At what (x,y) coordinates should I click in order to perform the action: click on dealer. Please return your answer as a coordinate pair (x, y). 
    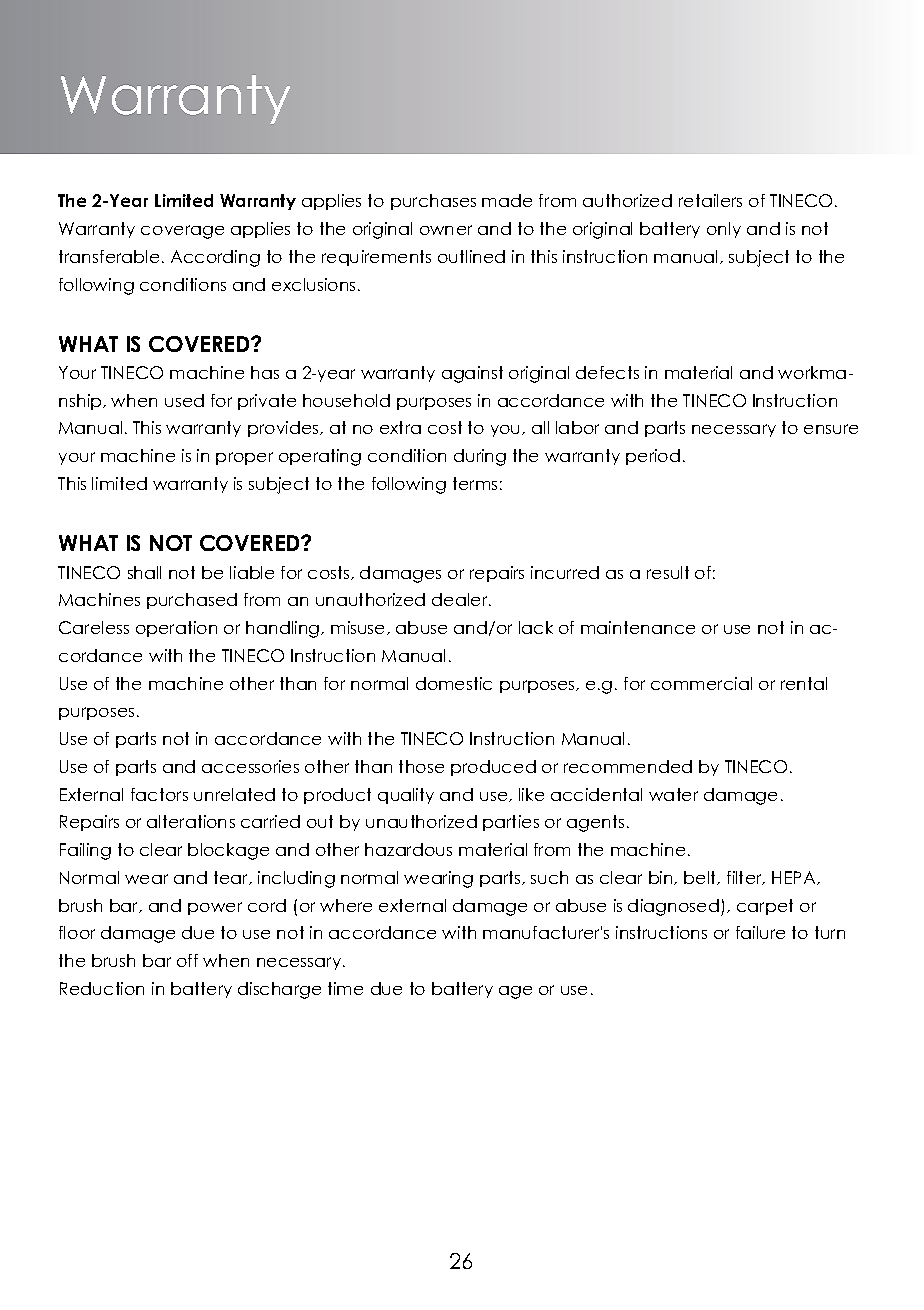
    Looking at the image, I should click on (461, 599).
